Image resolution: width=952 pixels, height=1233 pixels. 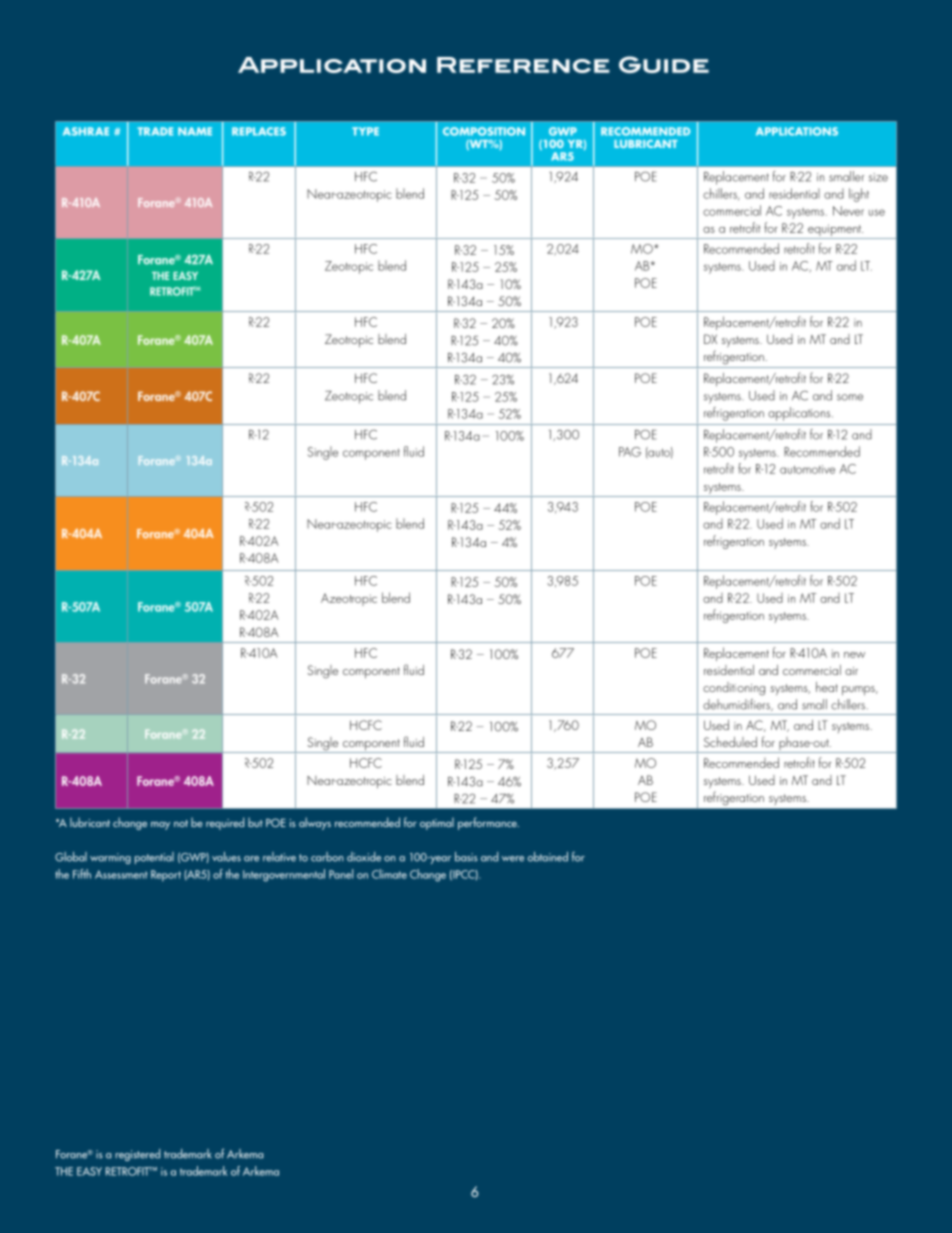 I want to click on PAG, so click(x=630, y=452).
